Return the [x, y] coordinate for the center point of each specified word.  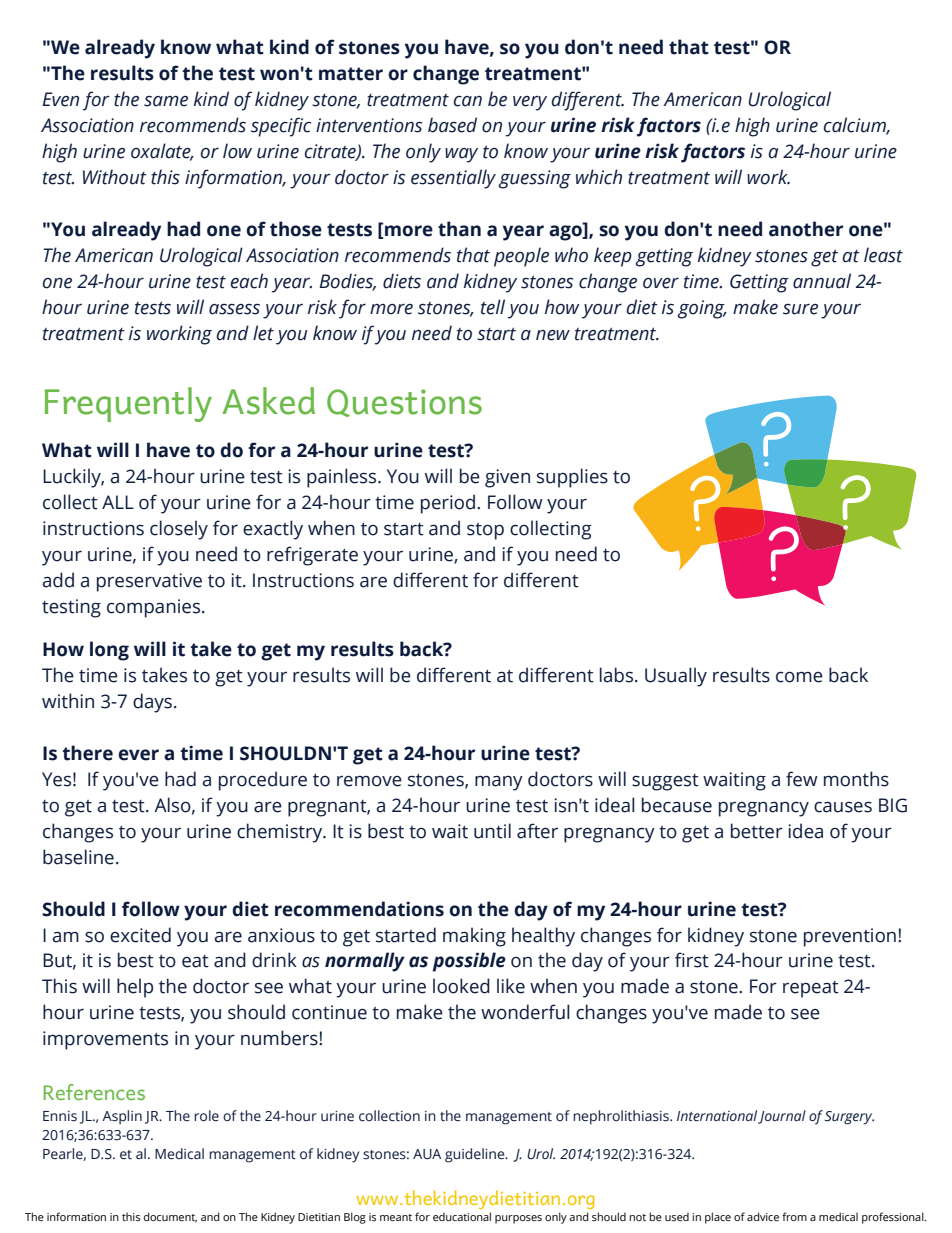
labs [618, 675]
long [109, 651]
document [170, 1217]
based [452, 125]
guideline [476, 1155]
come [799, 677]
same [166, 101]
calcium [856, 126]
